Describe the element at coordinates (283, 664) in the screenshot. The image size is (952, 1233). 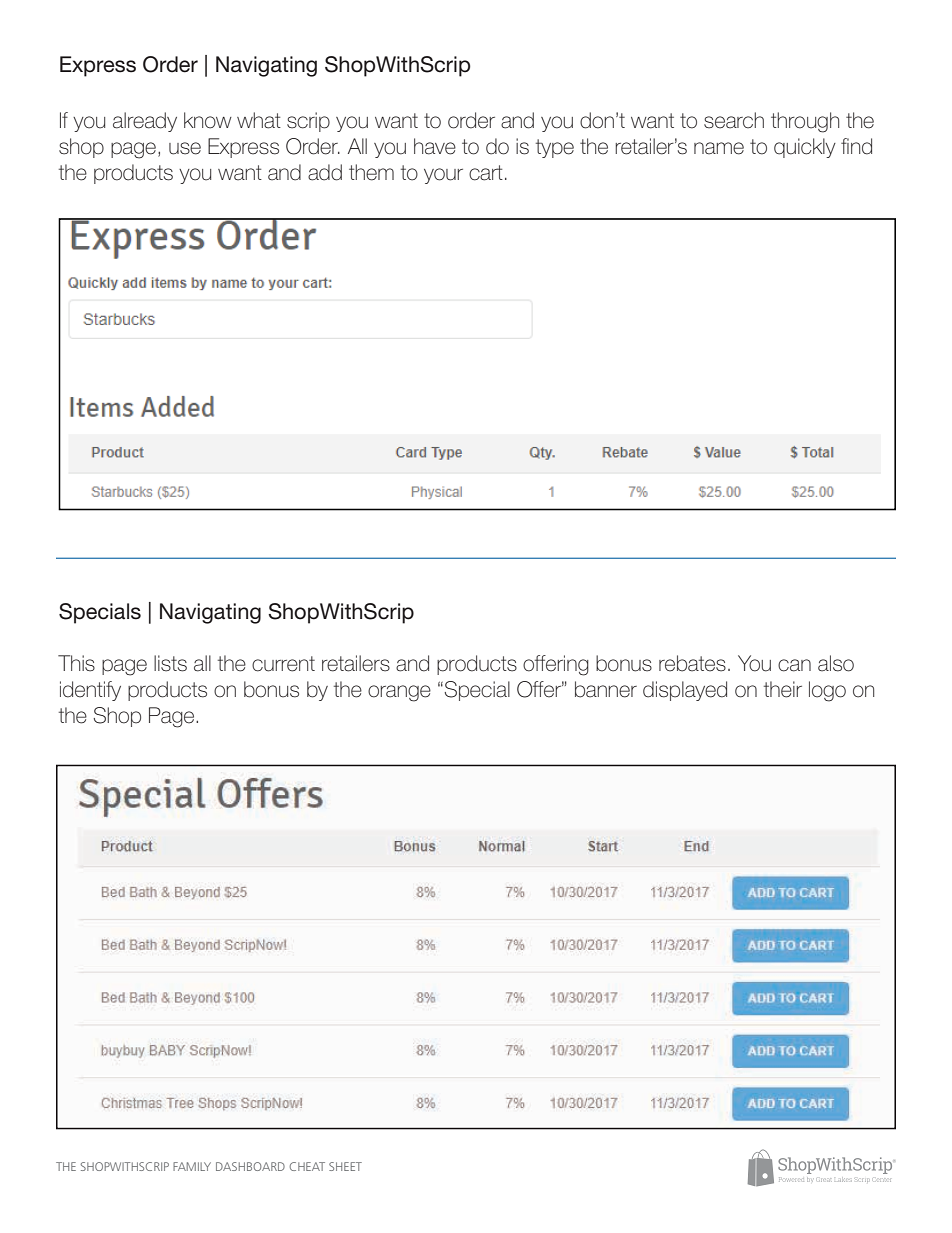
I see `current` at that location.
